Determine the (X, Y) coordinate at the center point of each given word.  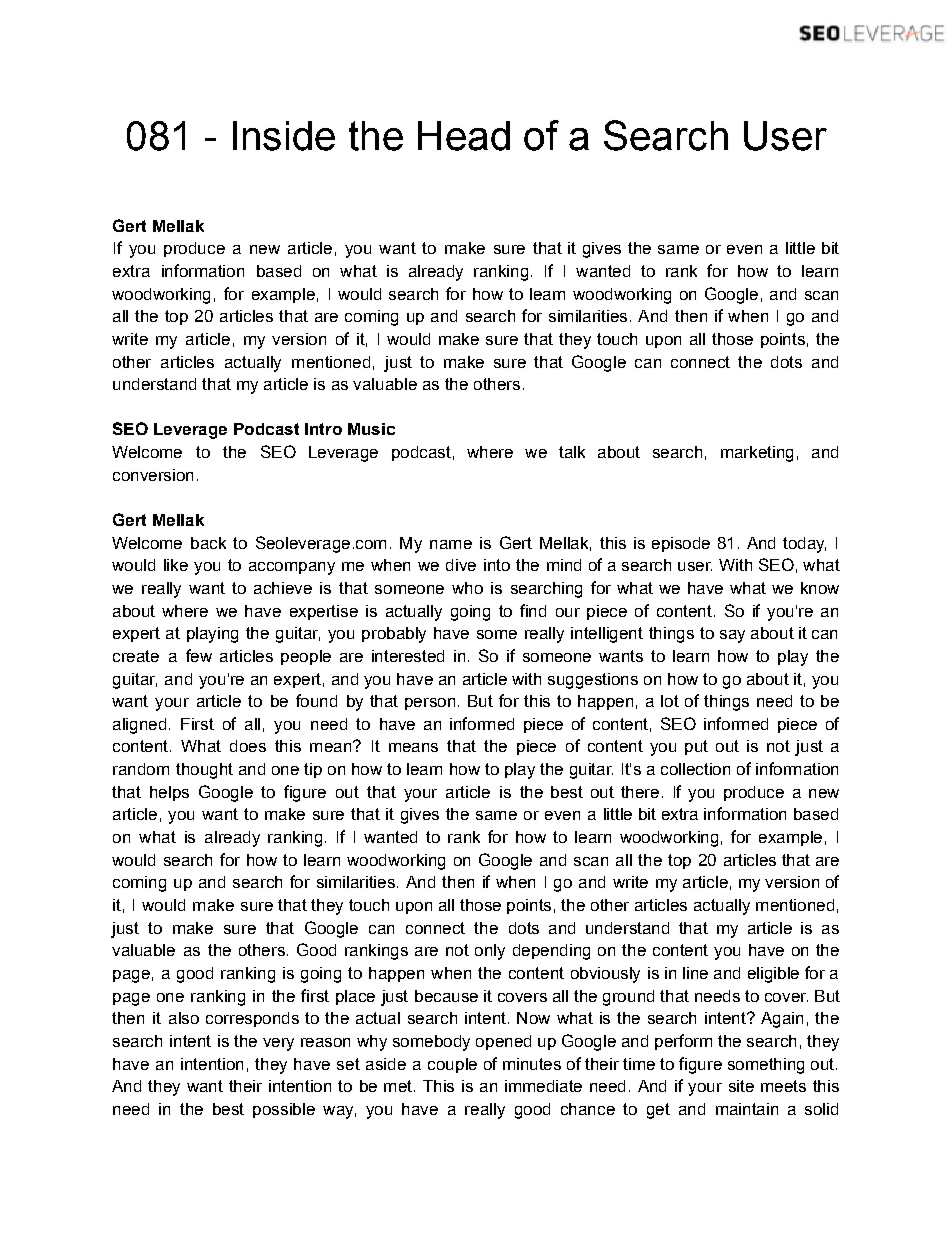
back (208, 543)
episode (681, 544)
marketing (757, 454)
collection (695, 769)
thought (204, 771)
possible (284, 1110)
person (430, 704)
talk (572, 452)
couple (452, 1065)
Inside (284, 136)
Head (464, 136)
